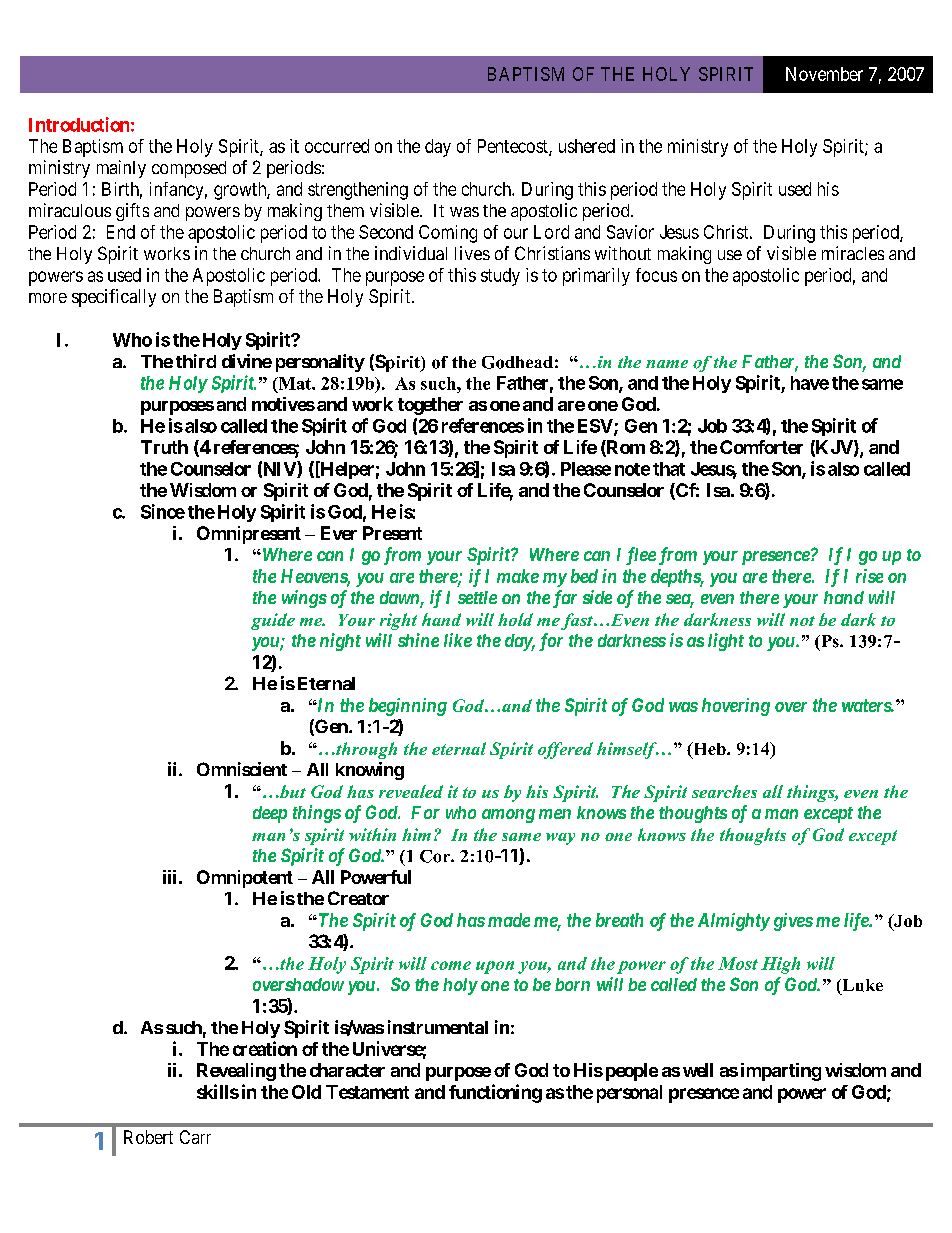 Image resolution: width=952 pixels, height=1233 pixels. What do you see at coordinates (477, 597) in the screenshot?
I see `settle` at bounding box center [477, 597].
